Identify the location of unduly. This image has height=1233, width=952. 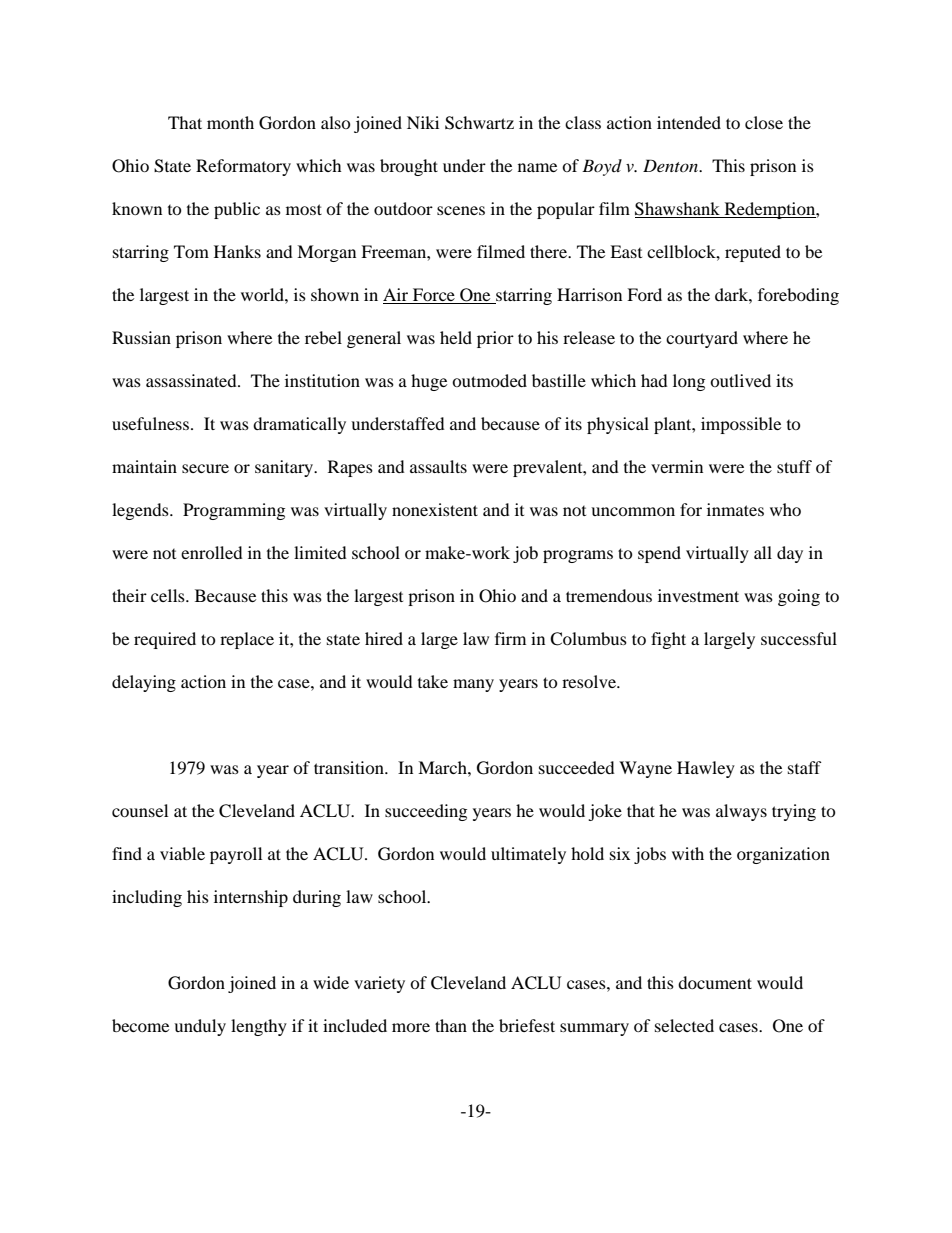
(200, 1027).
